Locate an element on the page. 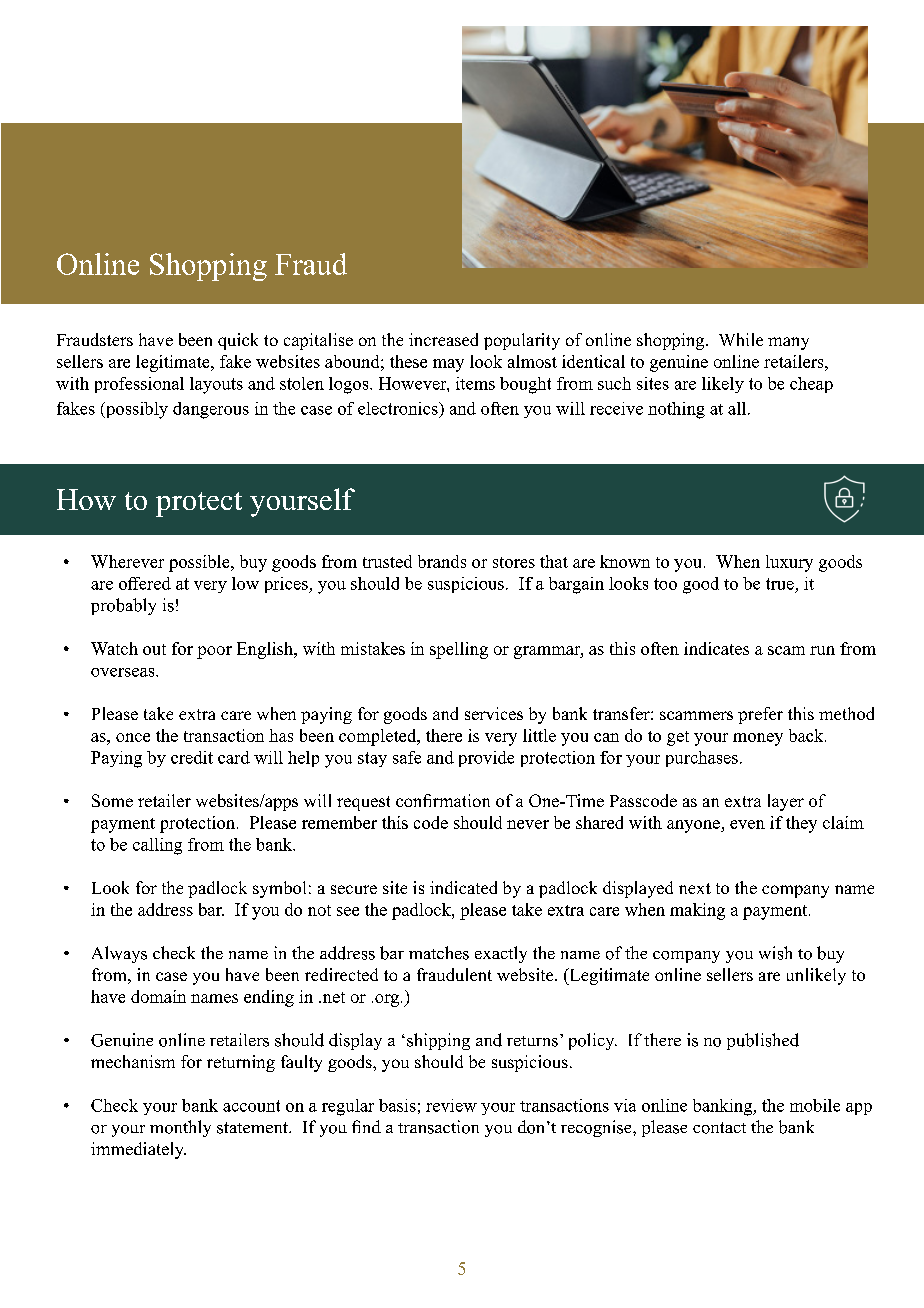 This image has width=924, height=1308. may is located at coordinates (448, 365).
